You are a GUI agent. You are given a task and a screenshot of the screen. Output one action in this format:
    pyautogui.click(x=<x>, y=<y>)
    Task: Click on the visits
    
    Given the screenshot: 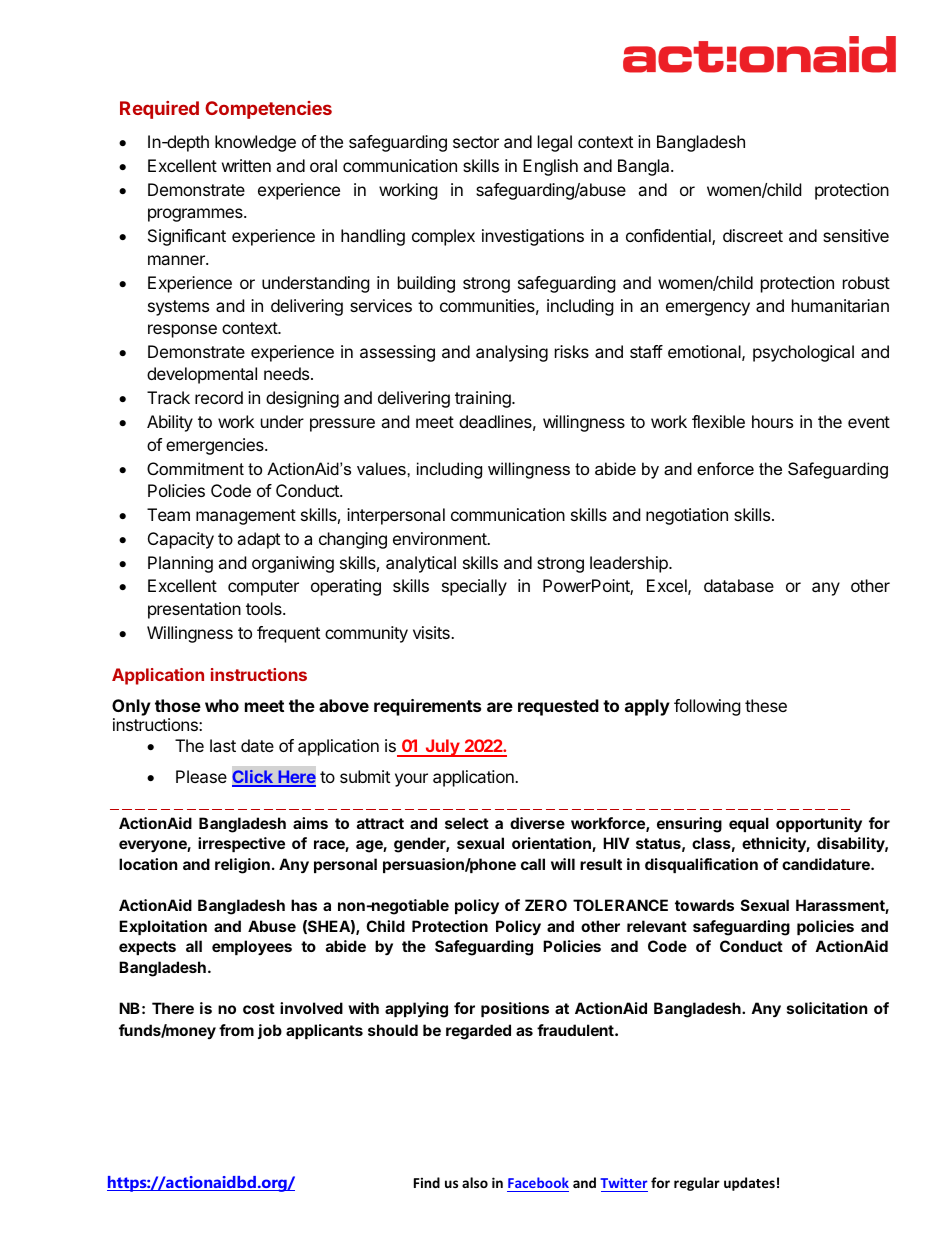 What is the action you would take?
    pyautogui.click(x=432, y=632)
